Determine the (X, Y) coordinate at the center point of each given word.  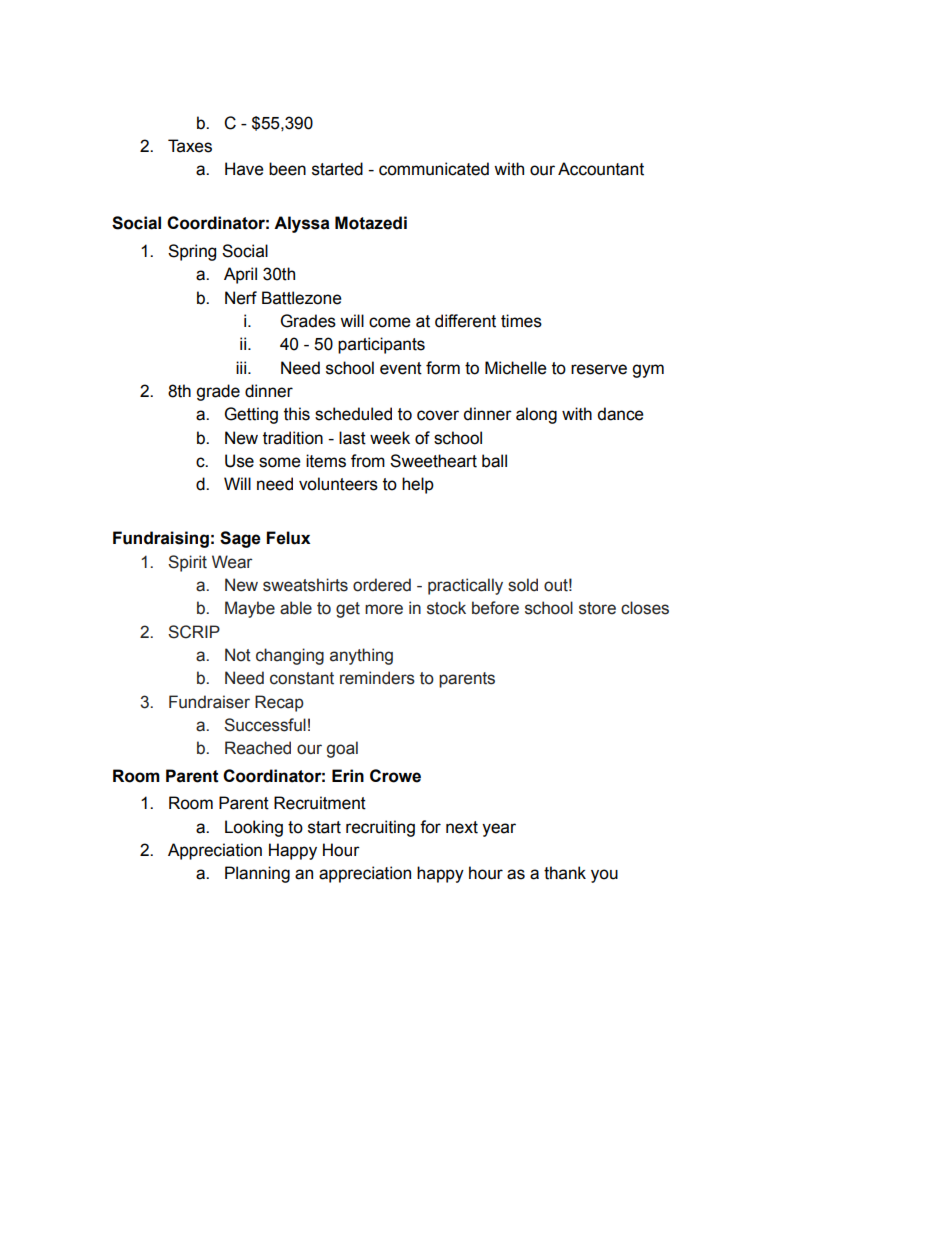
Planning (257, 874)
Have (244, 169)
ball (494, 461)
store (597, 608)
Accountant (601, 169)
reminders (377, 678)
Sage (240, 539)
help (418, 485)
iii (242, 367)
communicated (434, 169)
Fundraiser (209, 702)
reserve (599, 369)
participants (381, 345)
